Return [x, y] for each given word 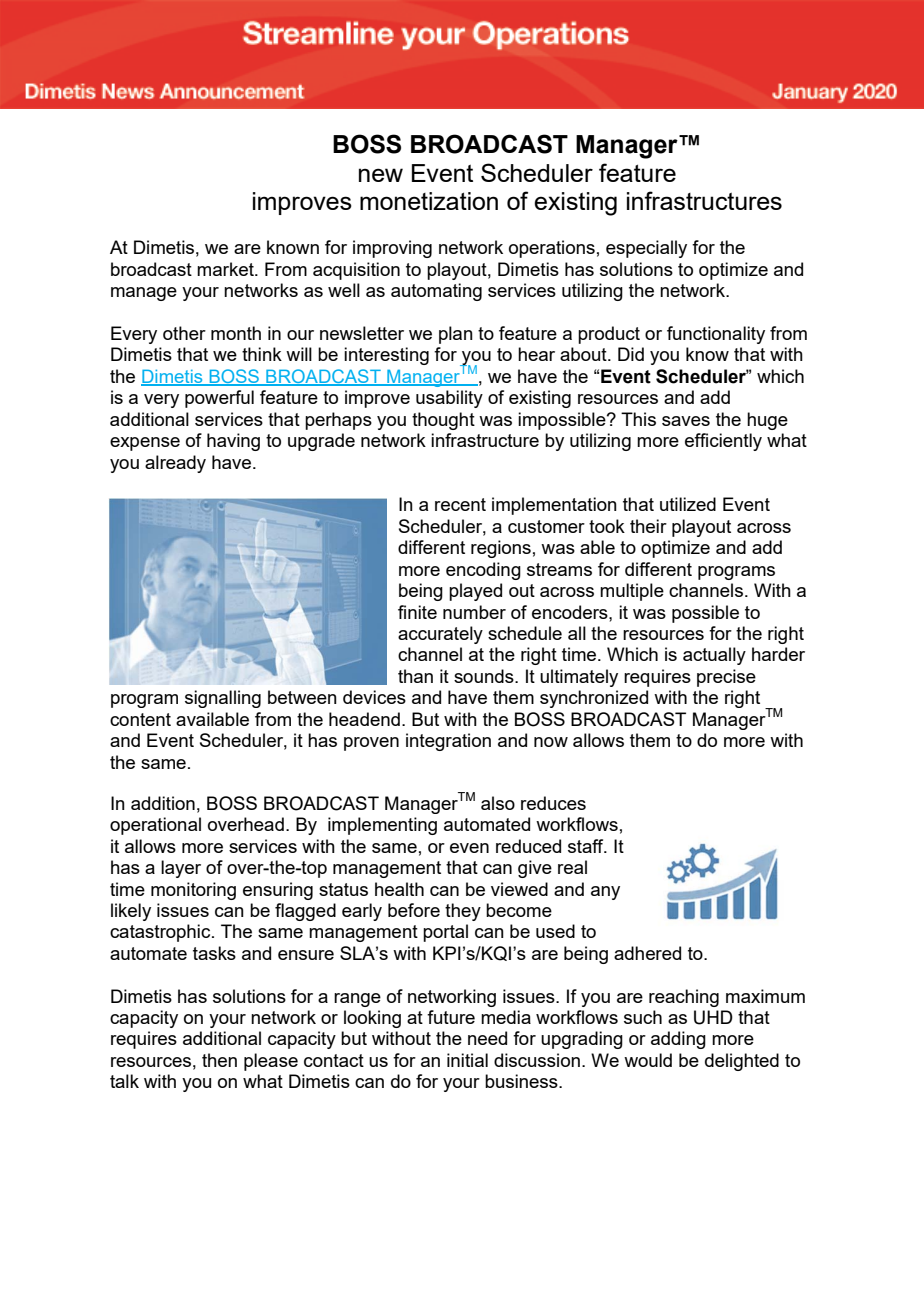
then [219, 1060]
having [233, 442]
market [226, 269]
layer [181, 869]
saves [686, 421]
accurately [440, 635]
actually [714, 656]
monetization [429, 201]
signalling [223, 699]
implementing [382, 826]
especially [646, 249]
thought [443, 421]
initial [467, 1060]
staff [587, 846]
